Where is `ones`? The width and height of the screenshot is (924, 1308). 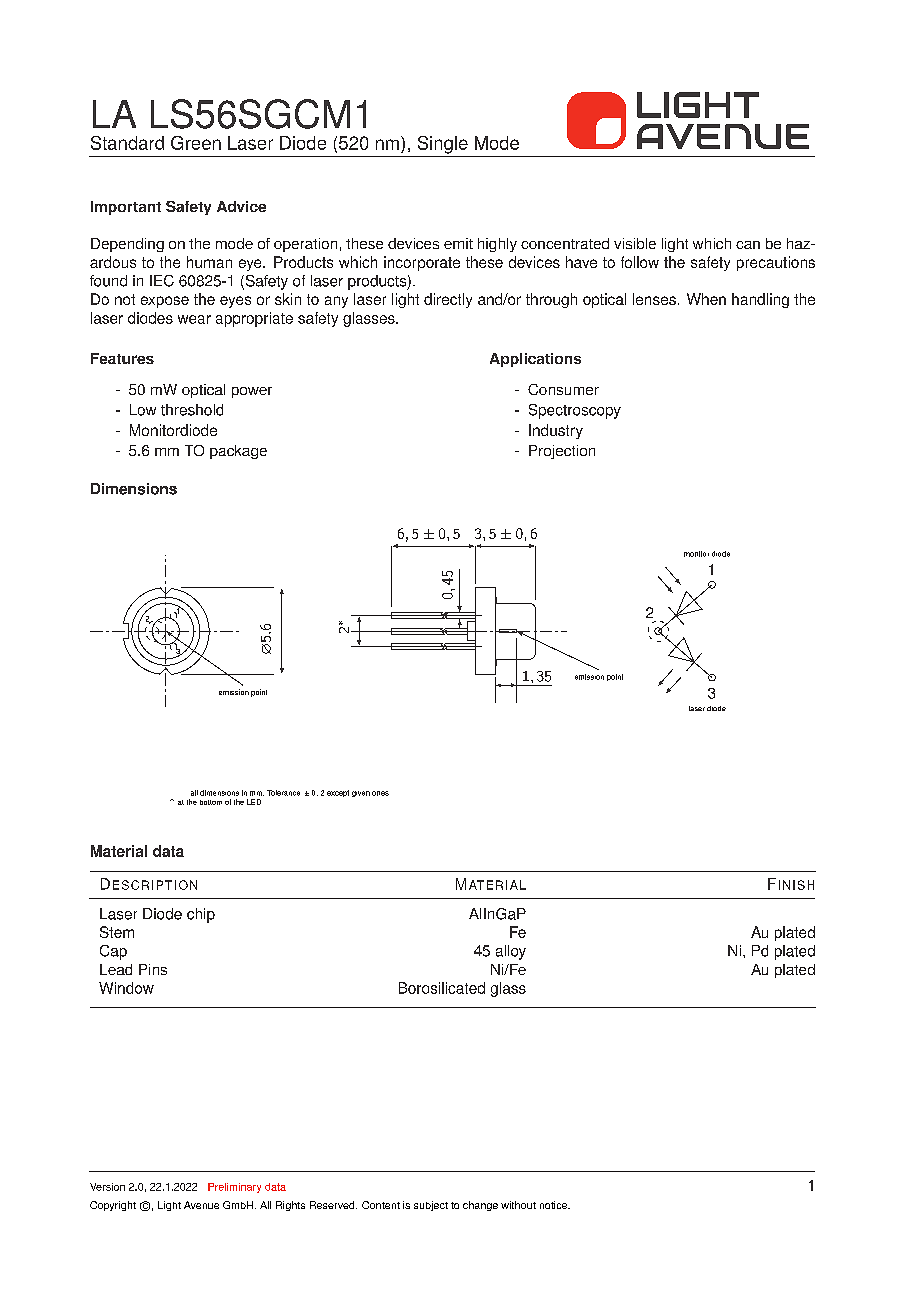
ones is located at coordinates (380, 793).
